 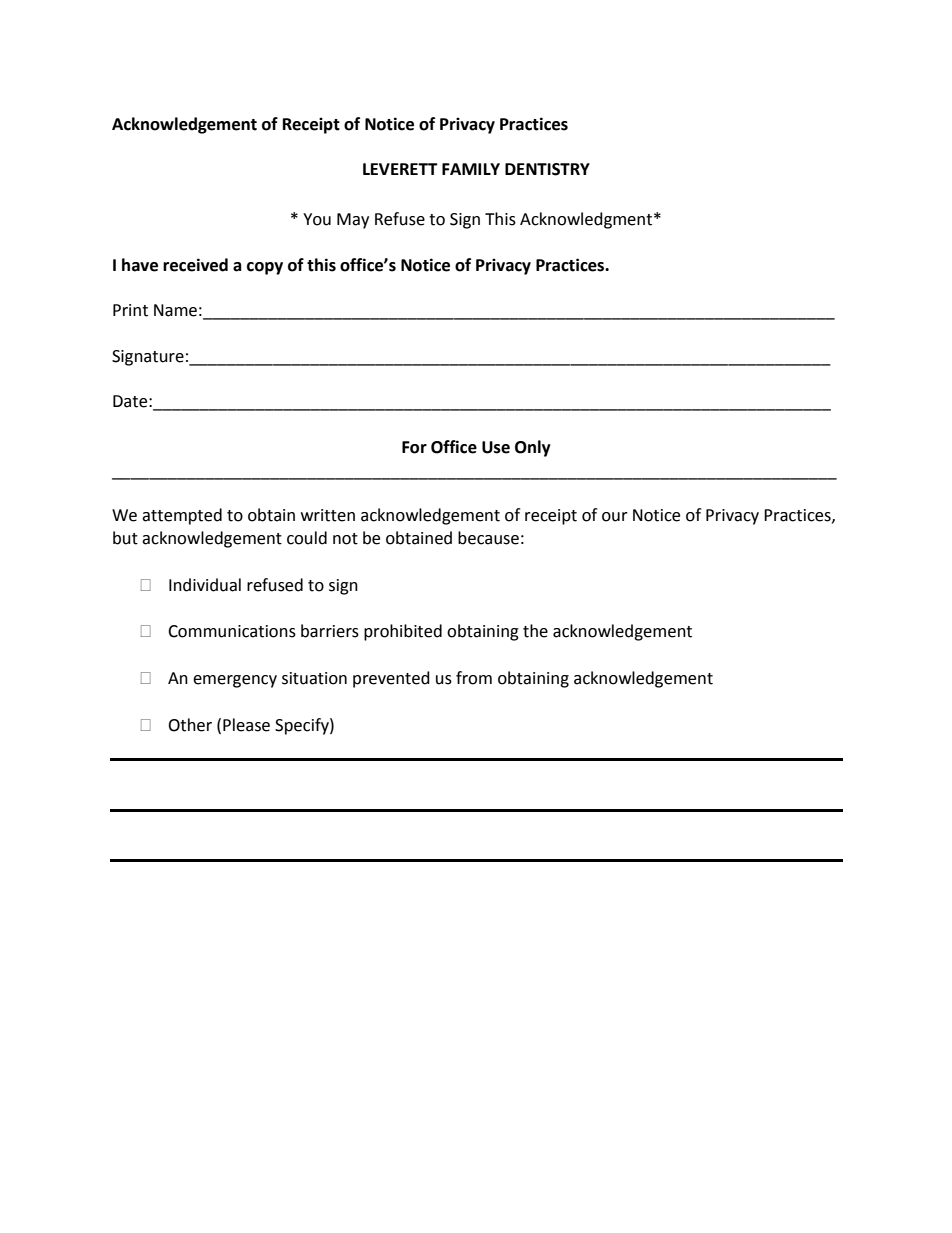 What do you see at coordinates (328, 515) in the document?
I see `written` at bounding box center [328, 515].
